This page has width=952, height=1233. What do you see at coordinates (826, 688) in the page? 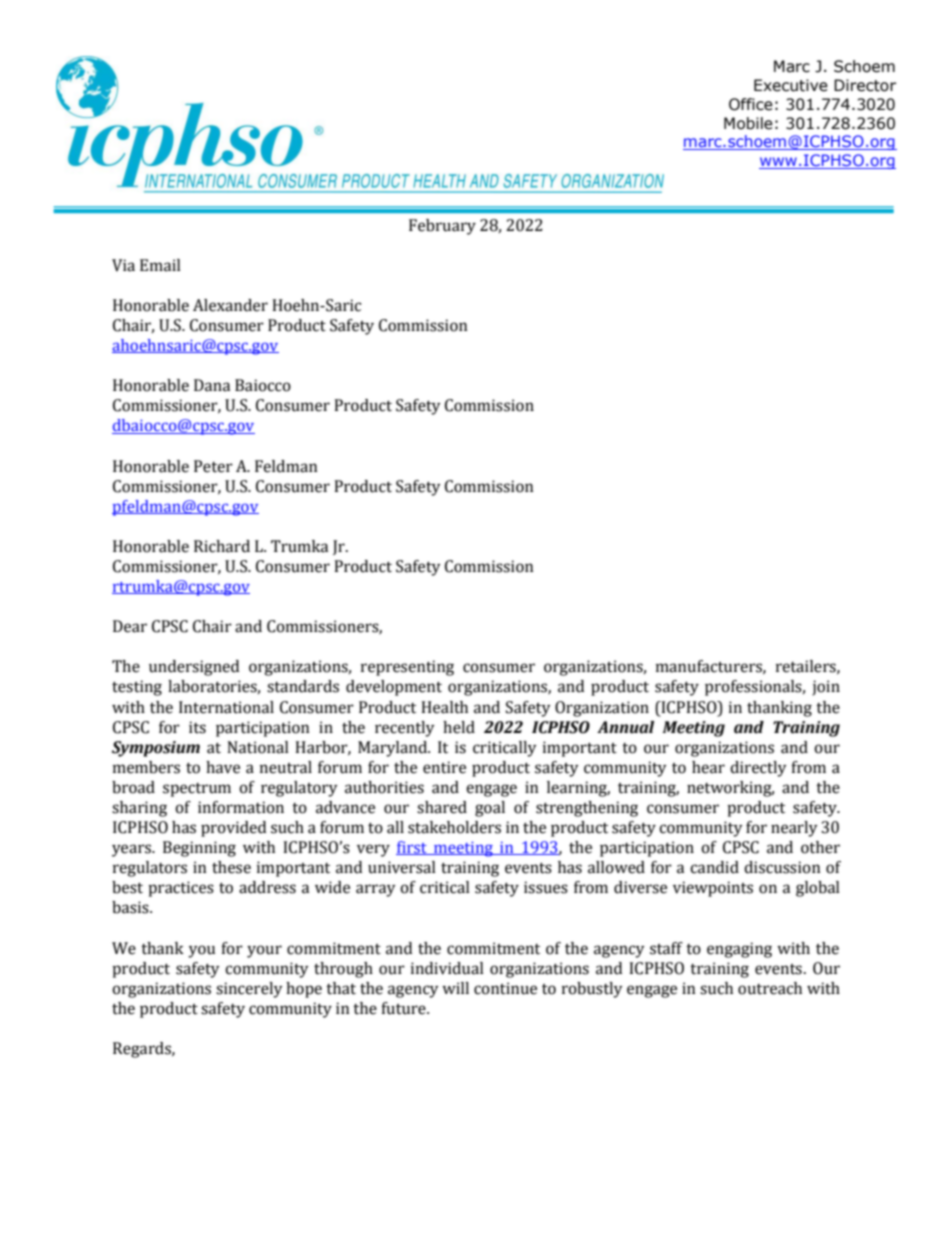
I see `join` at bounding box center [826, 688].
